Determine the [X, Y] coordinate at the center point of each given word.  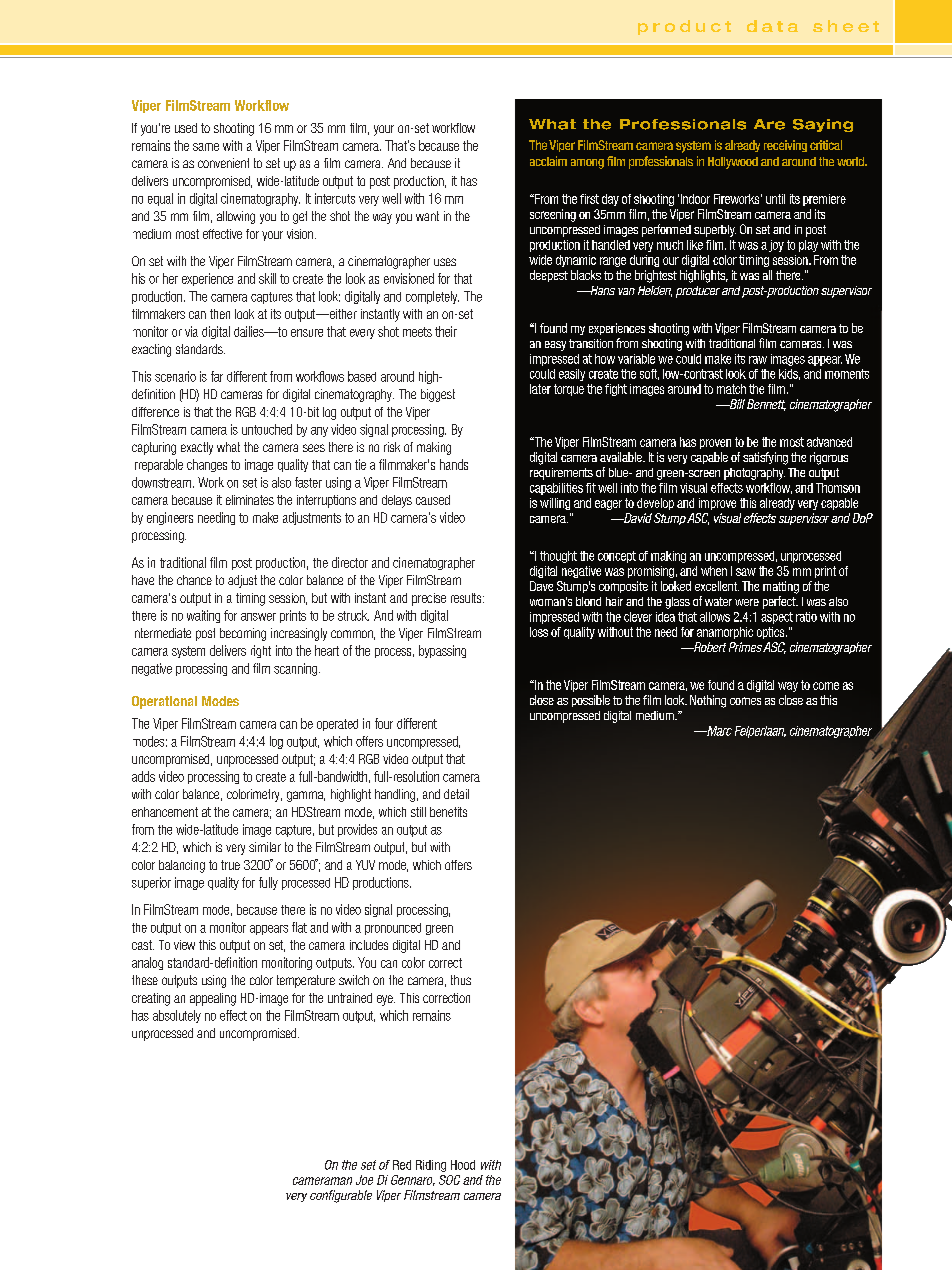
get [300, 217]
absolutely [177, 1016]
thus [461, 980]
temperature [306, 981]
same [206, 147]
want [427, 216]
